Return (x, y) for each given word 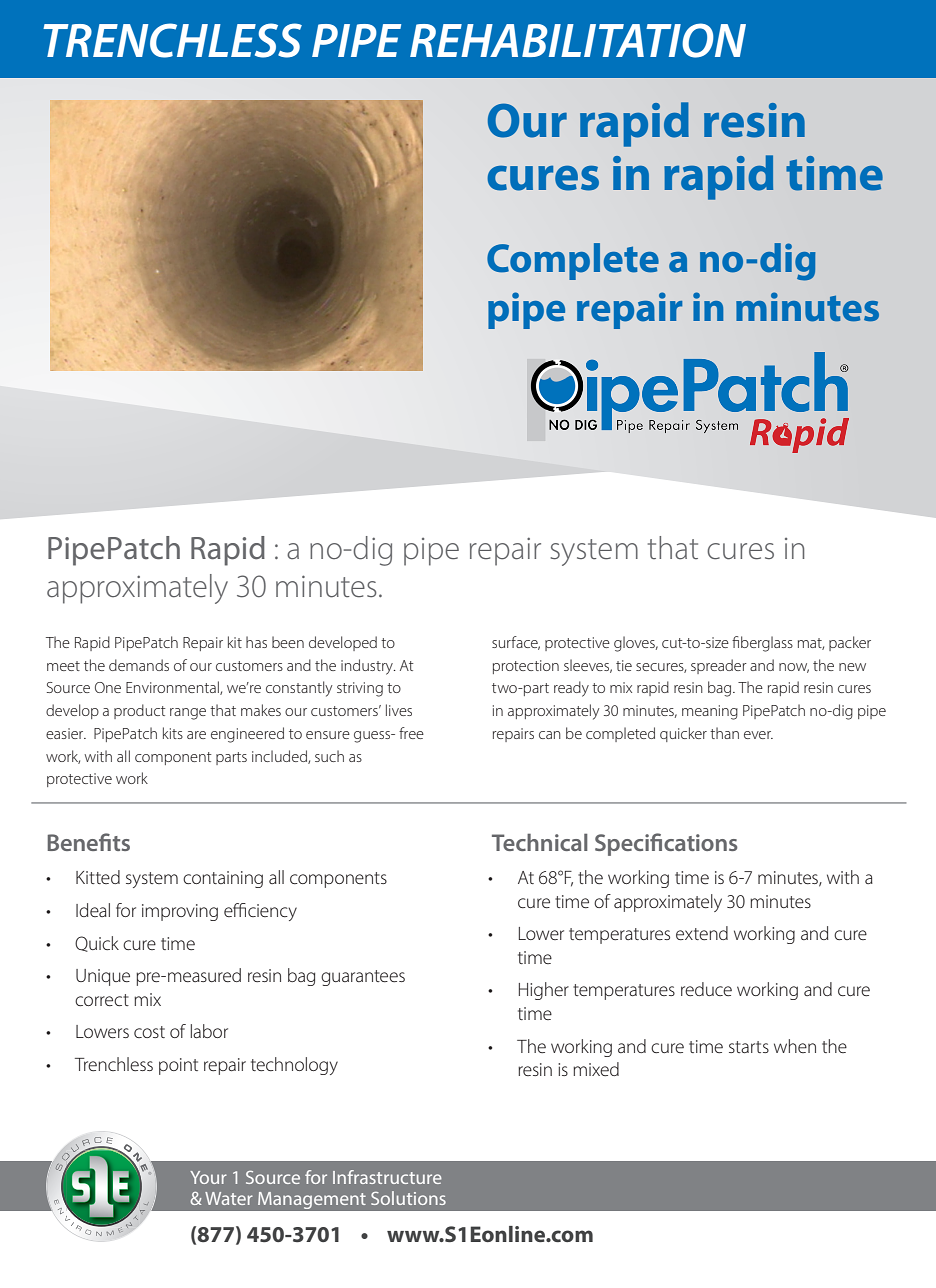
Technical (540, 842)
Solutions (408, 1198)
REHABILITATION (578, 40)
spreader (719, 666)
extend (702, 933)
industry (368, 667)
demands (139, 665)
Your (208, 1177)
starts (749, 1047)
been (288, 642)
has (256, 642)
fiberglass (762, 644)
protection (526, 667)
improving (180, 912)
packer (850, 643)
